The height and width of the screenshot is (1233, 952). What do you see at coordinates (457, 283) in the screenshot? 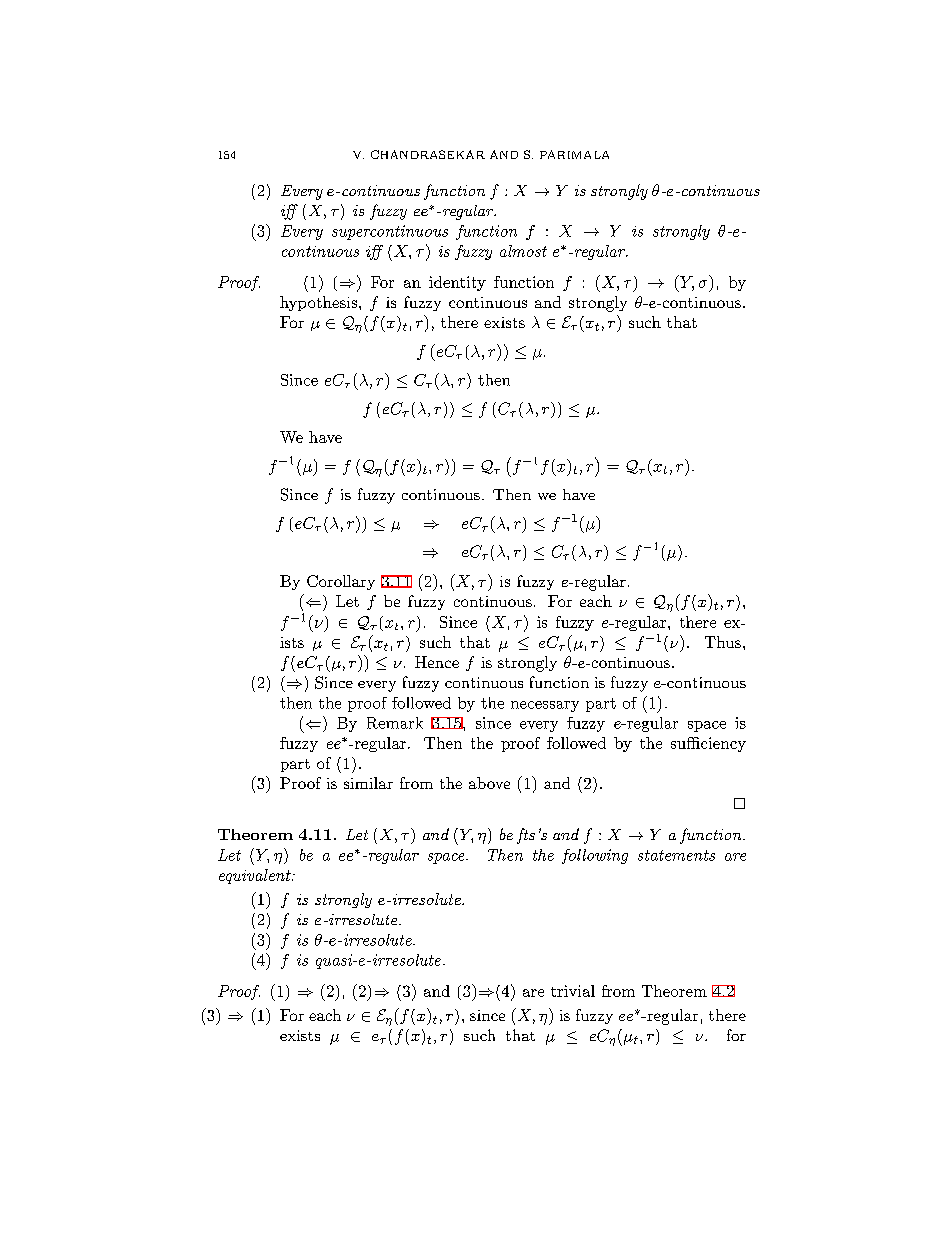
I see `identity` at bounding box center [457, 283].
